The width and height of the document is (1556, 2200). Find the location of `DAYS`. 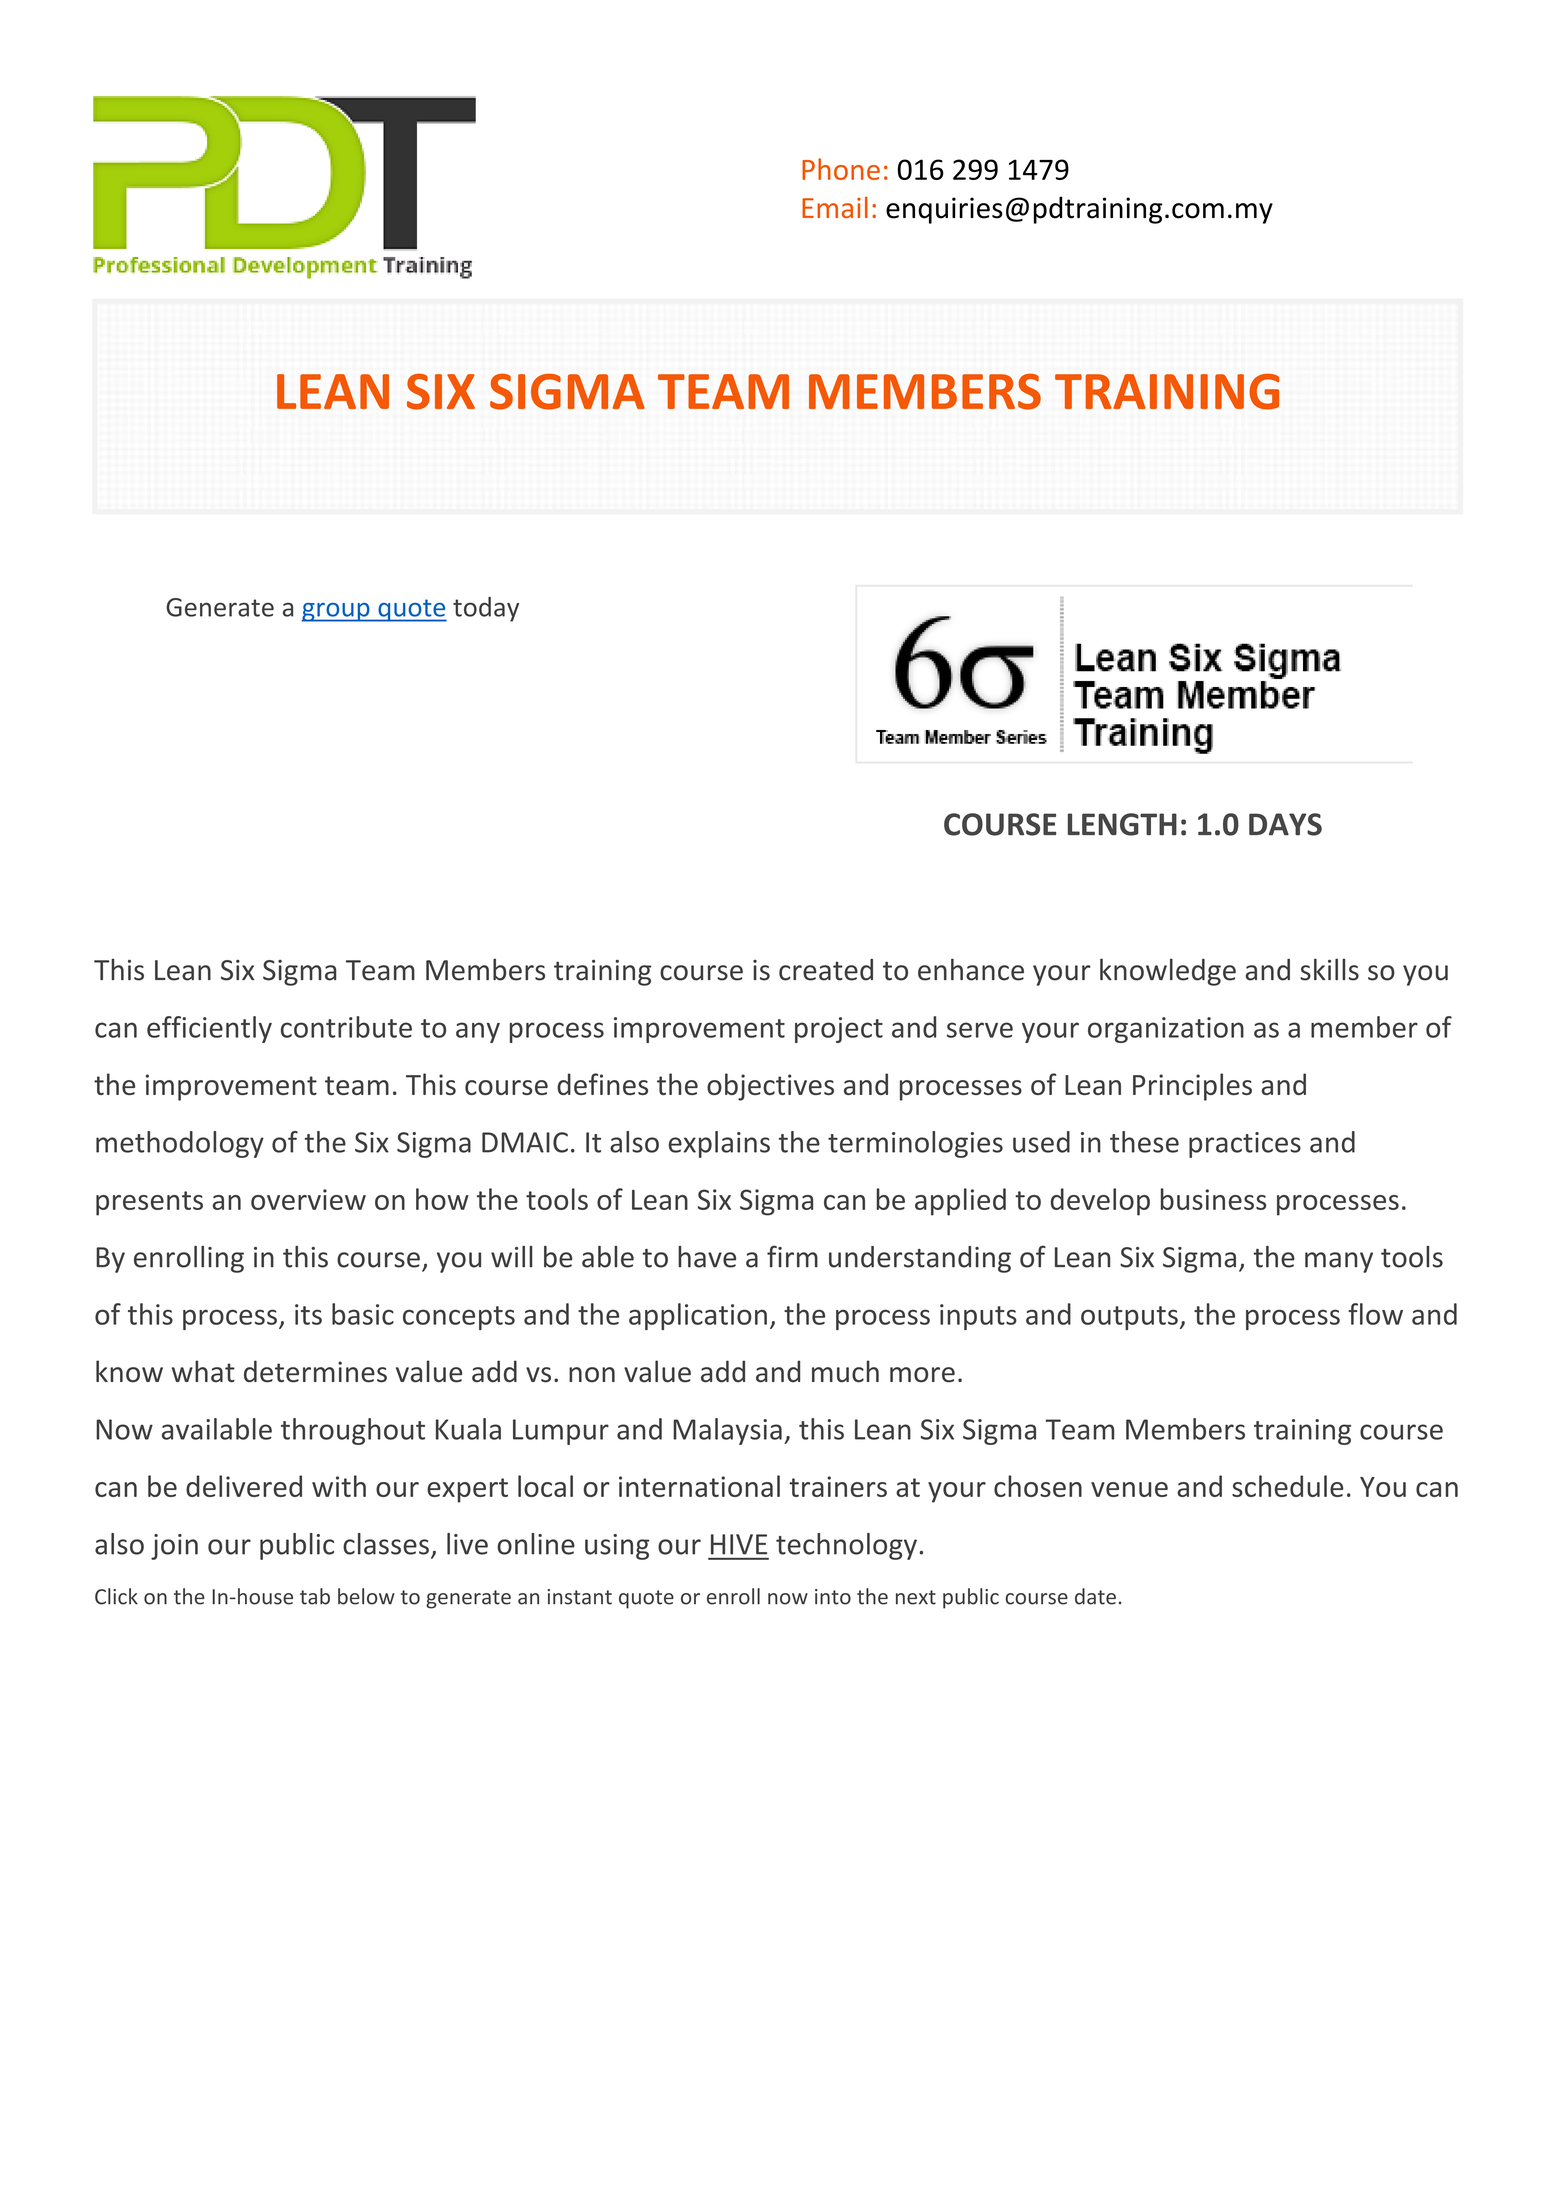

DAYS is located at coordinates (1285, 824).
